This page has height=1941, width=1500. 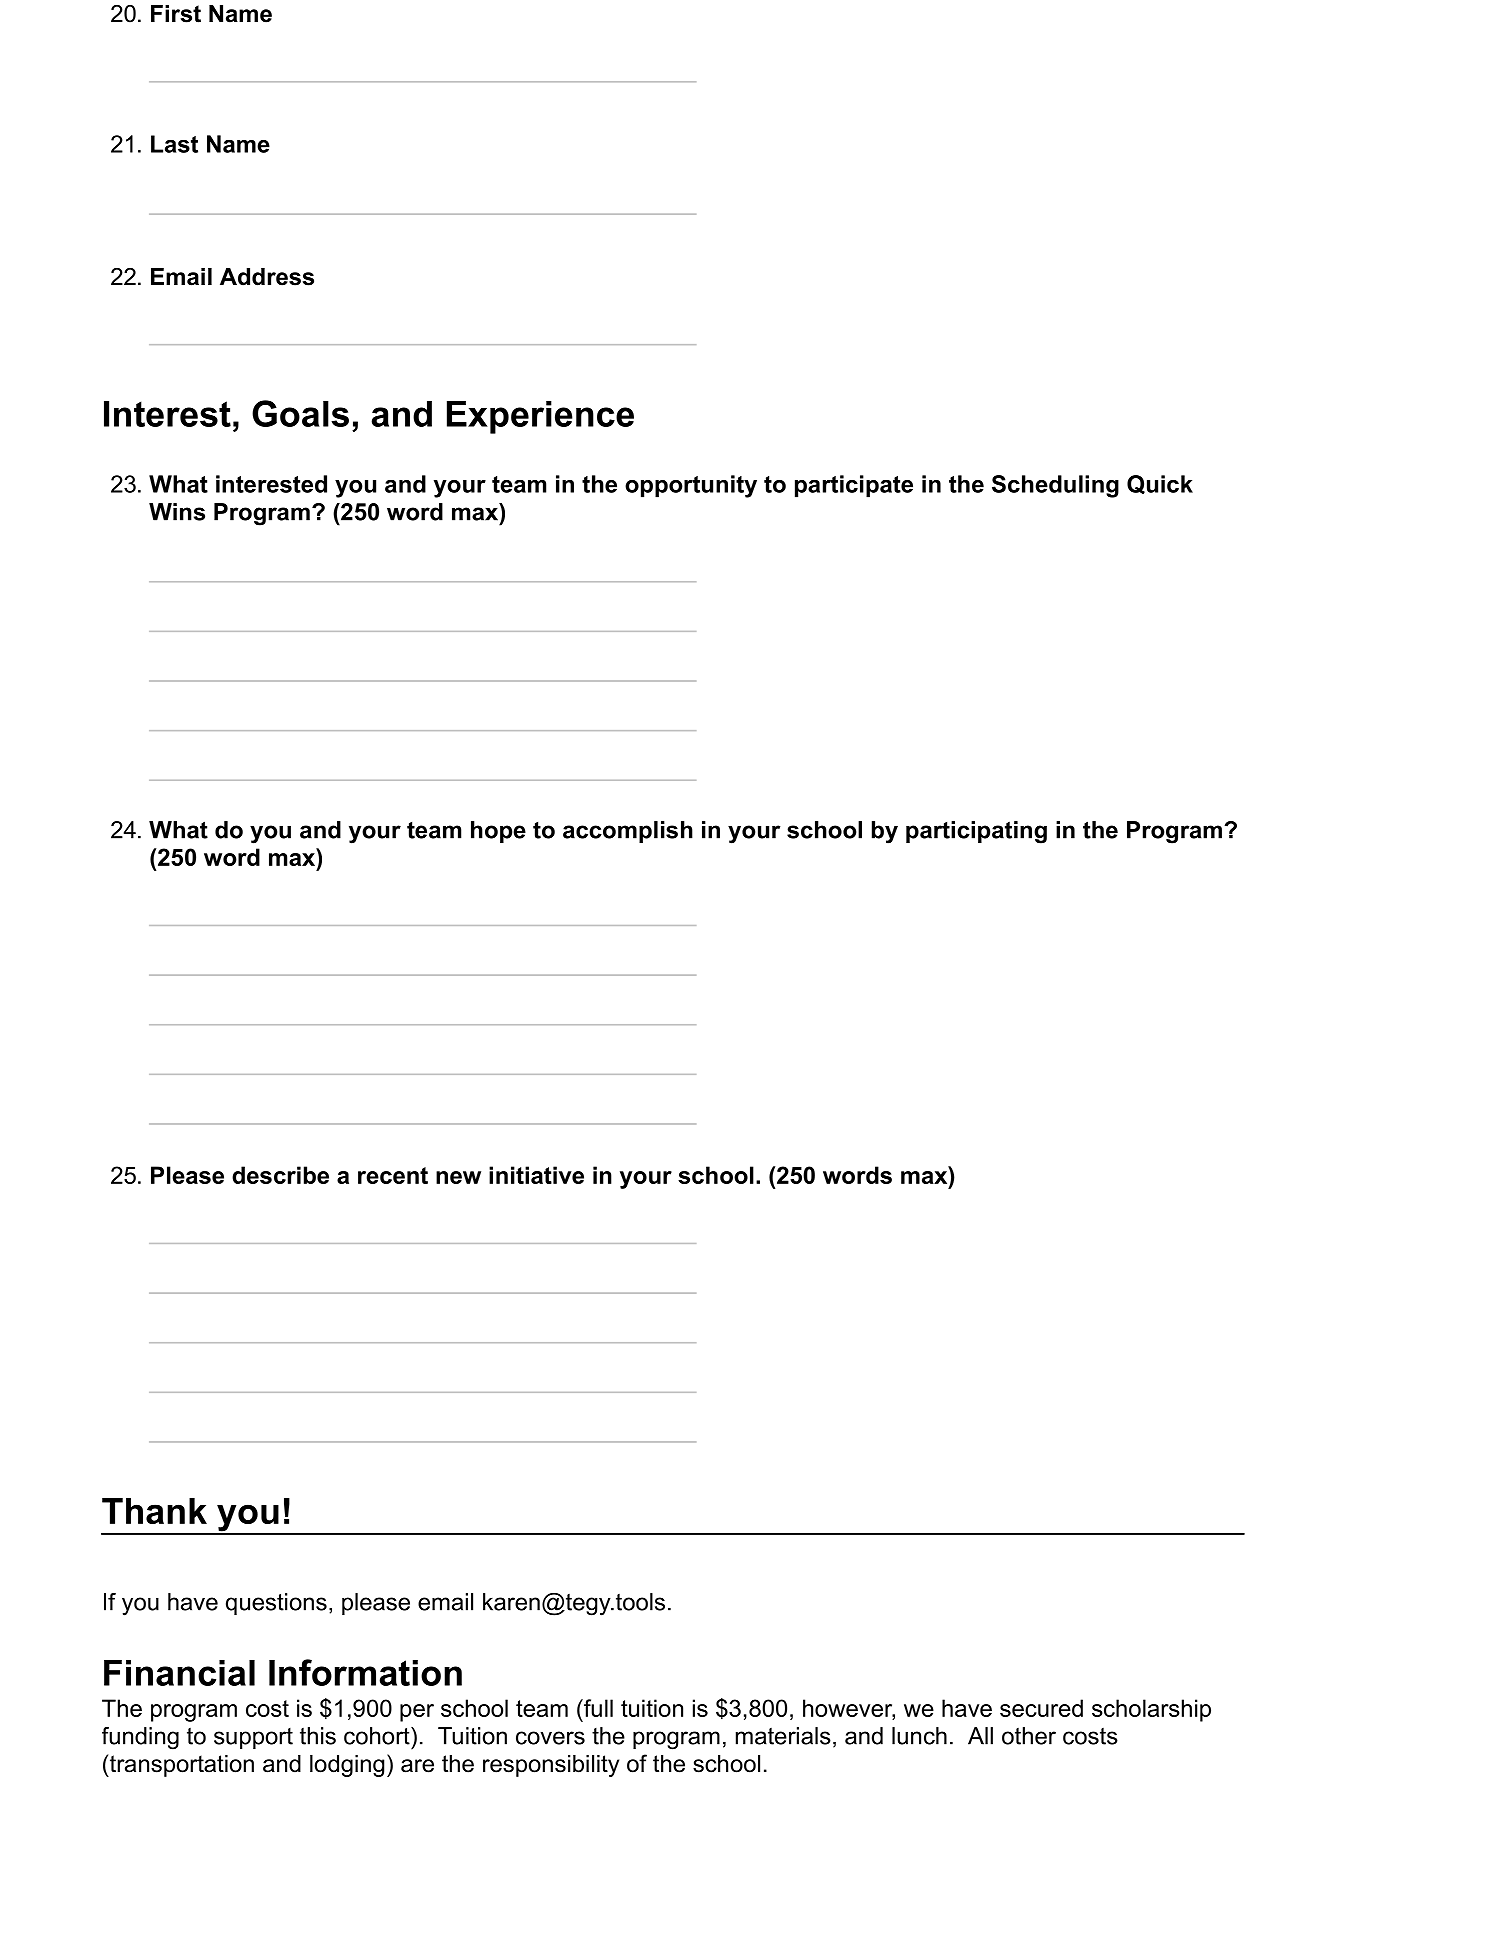 What do you see at coordinates (498, 832) in the page?
I see `hope` at bounding box center [498, 832].
